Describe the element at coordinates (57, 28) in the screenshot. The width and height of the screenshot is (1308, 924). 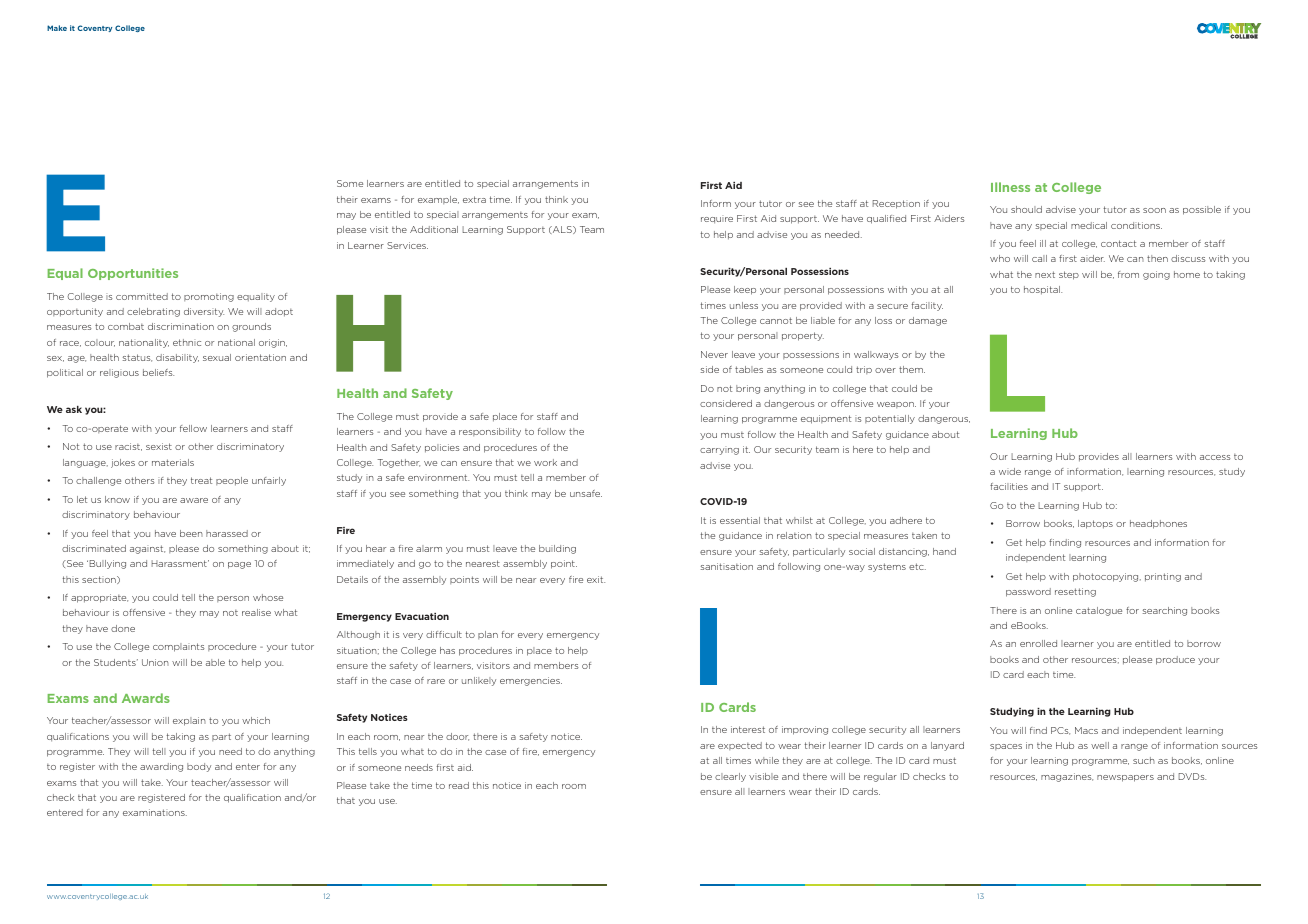
I see `Make` at that location.
